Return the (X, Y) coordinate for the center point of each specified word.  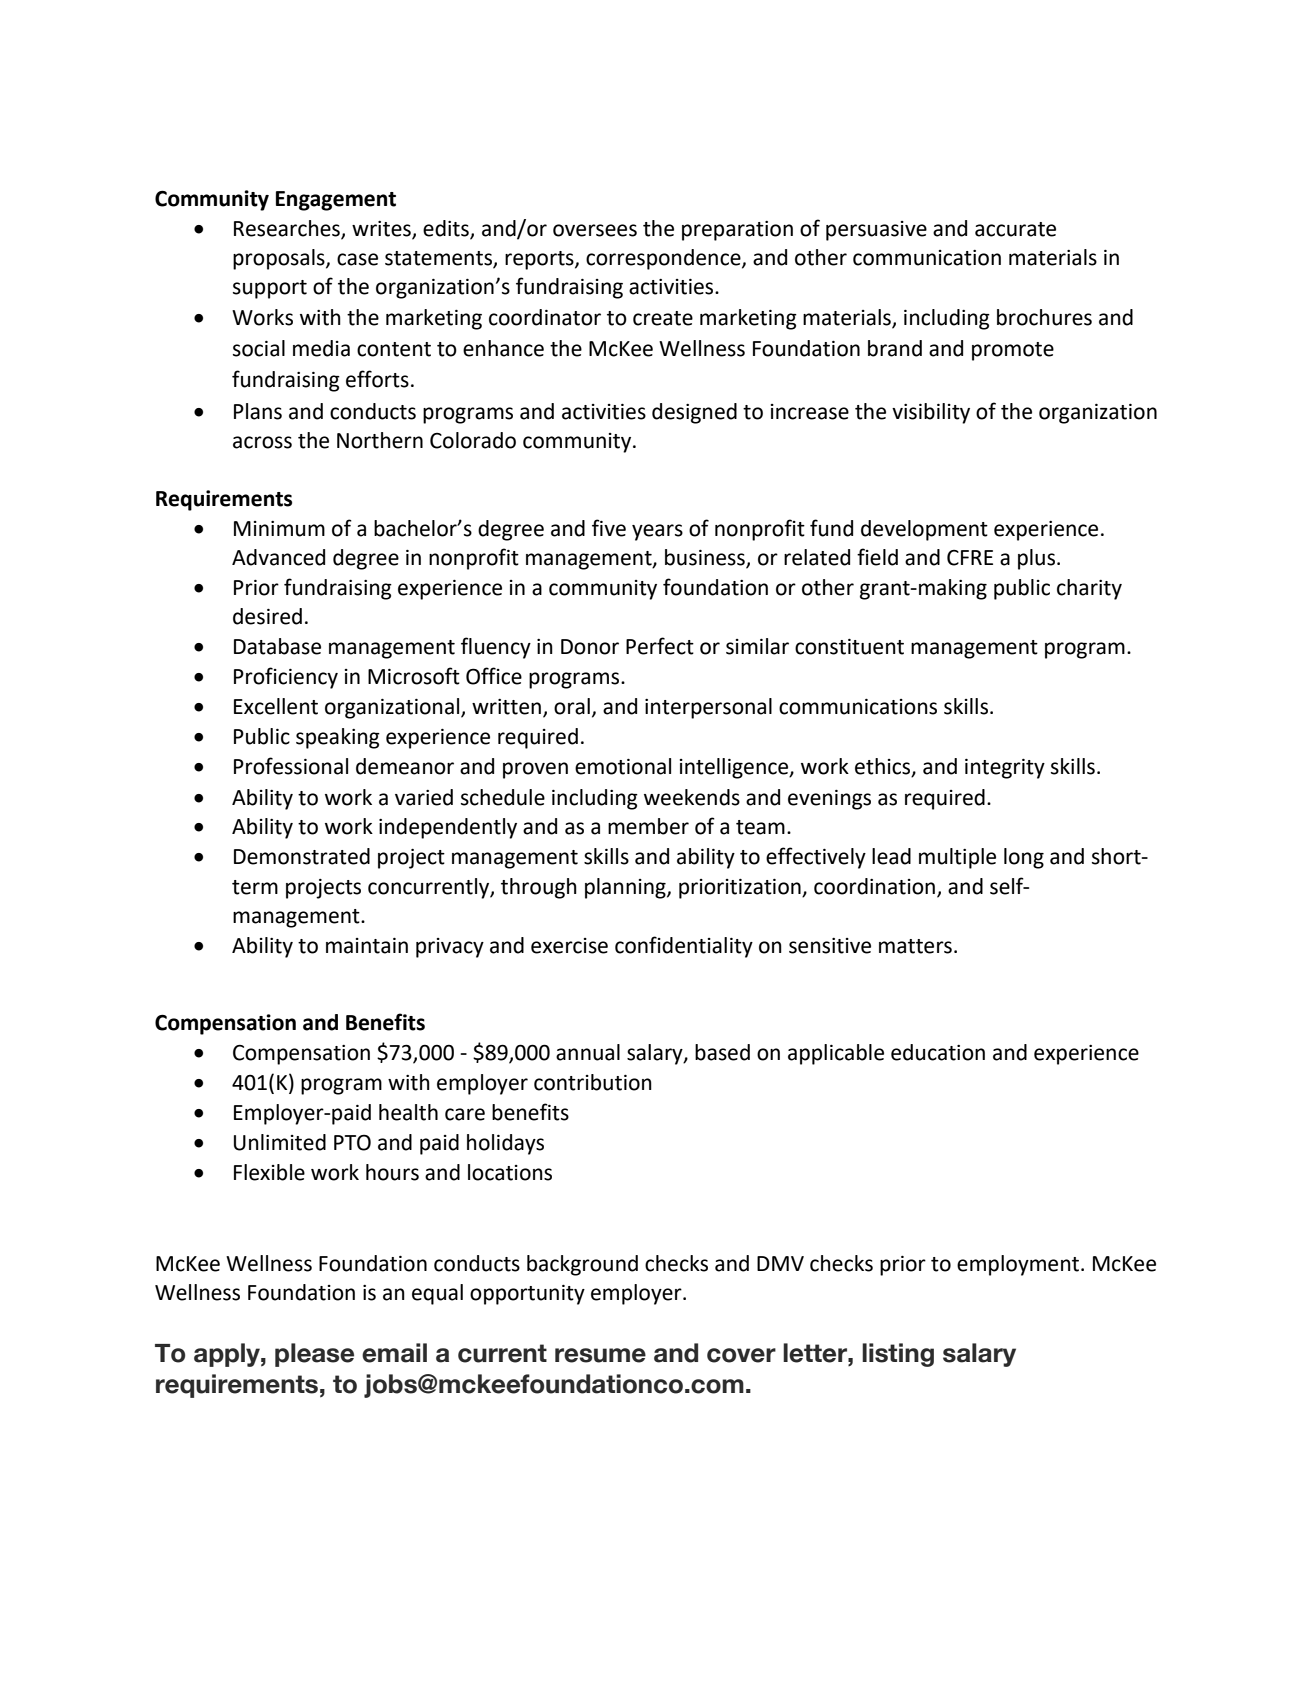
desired (267, 616)
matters (915, 946)
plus (1038, 559)
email (394, 1353)
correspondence (664, 259)
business (706, 558)
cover (741, 1355)
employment (1018, 1265)
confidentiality (684, 947)
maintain (367, 946)
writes (382, 230)
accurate (1015, 229)
